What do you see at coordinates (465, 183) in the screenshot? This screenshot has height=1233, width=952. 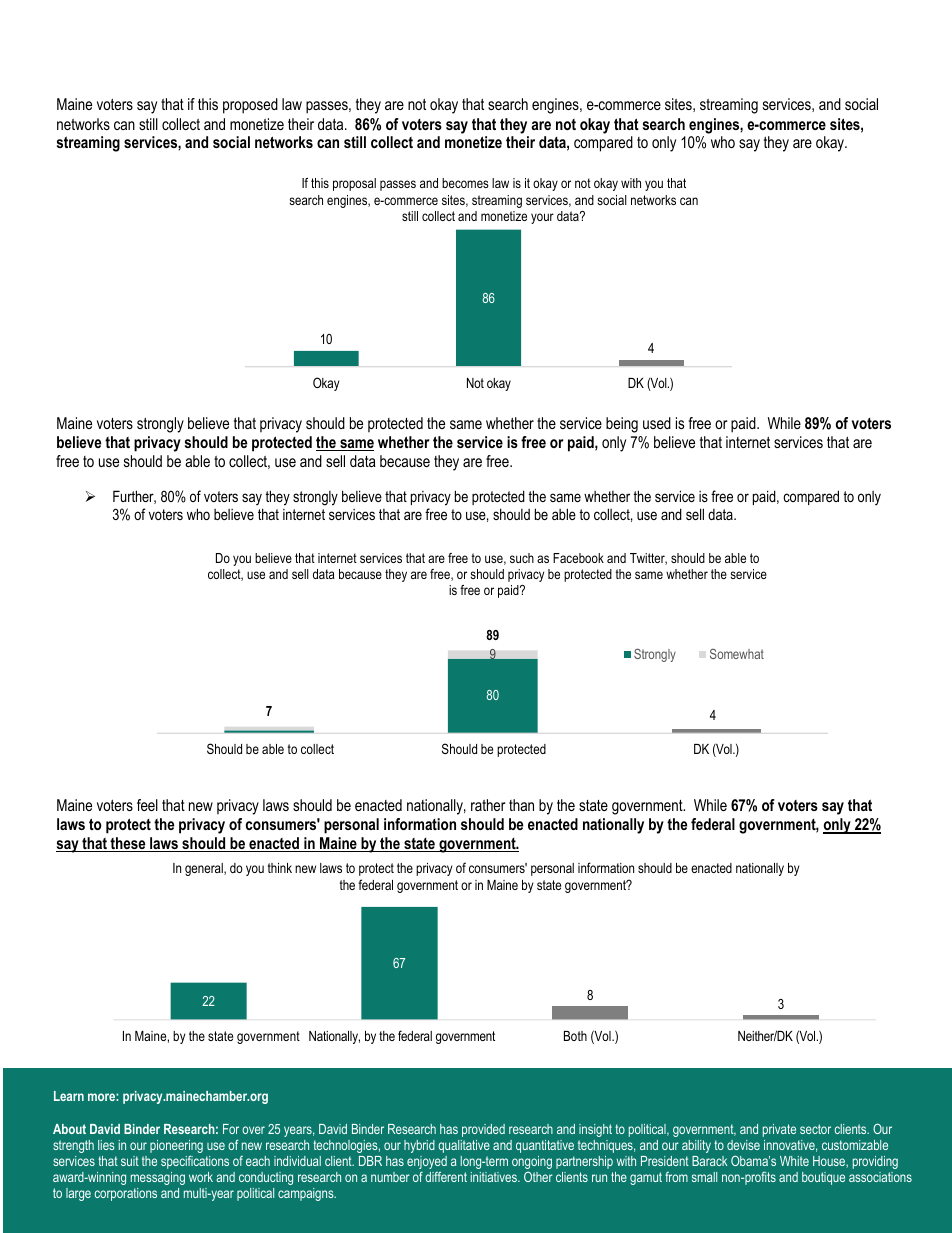 I see `becomes` at bounding box center [465, 183].
